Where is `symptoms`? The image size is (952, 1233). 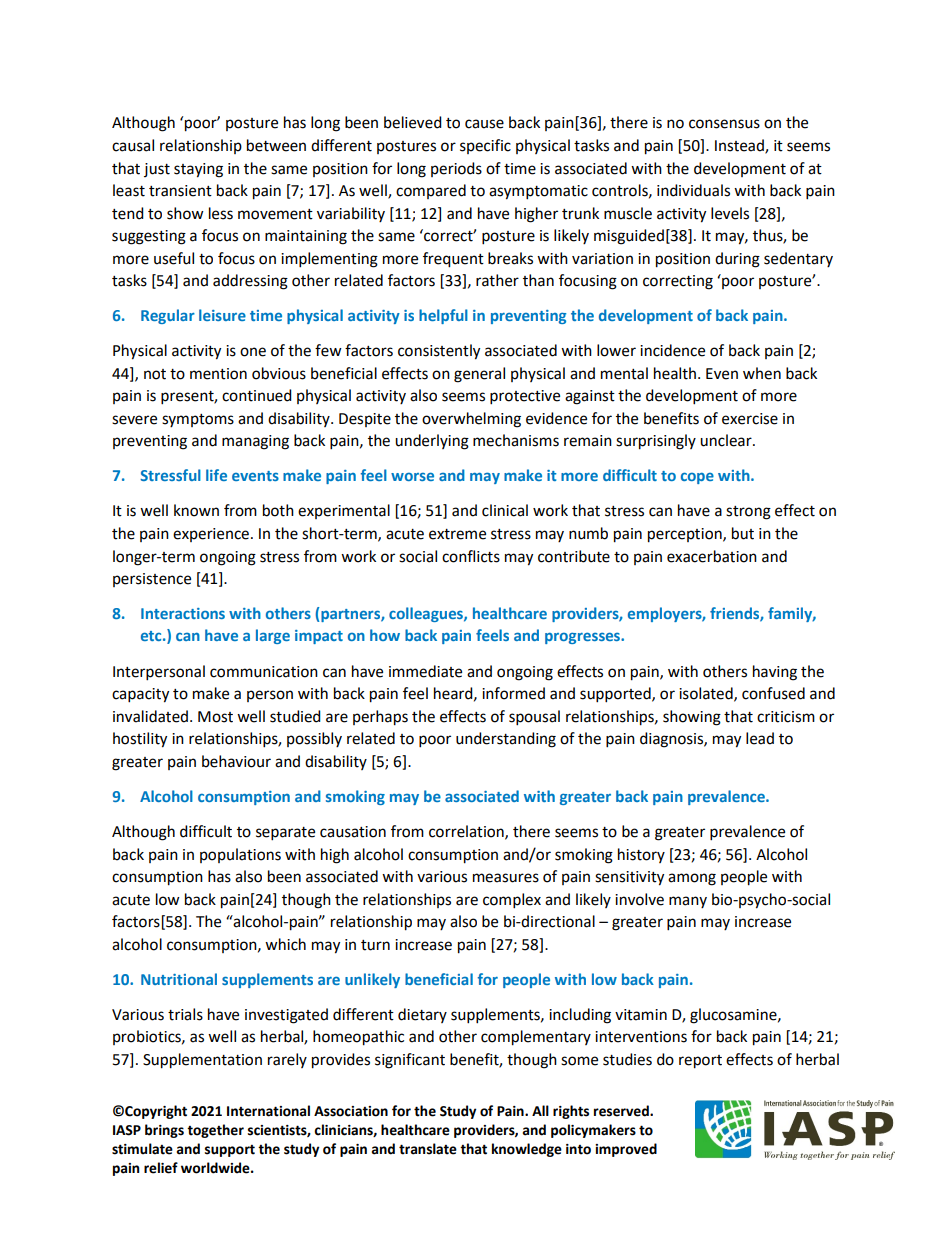 symptoms is located at coordinates (198, 420).
